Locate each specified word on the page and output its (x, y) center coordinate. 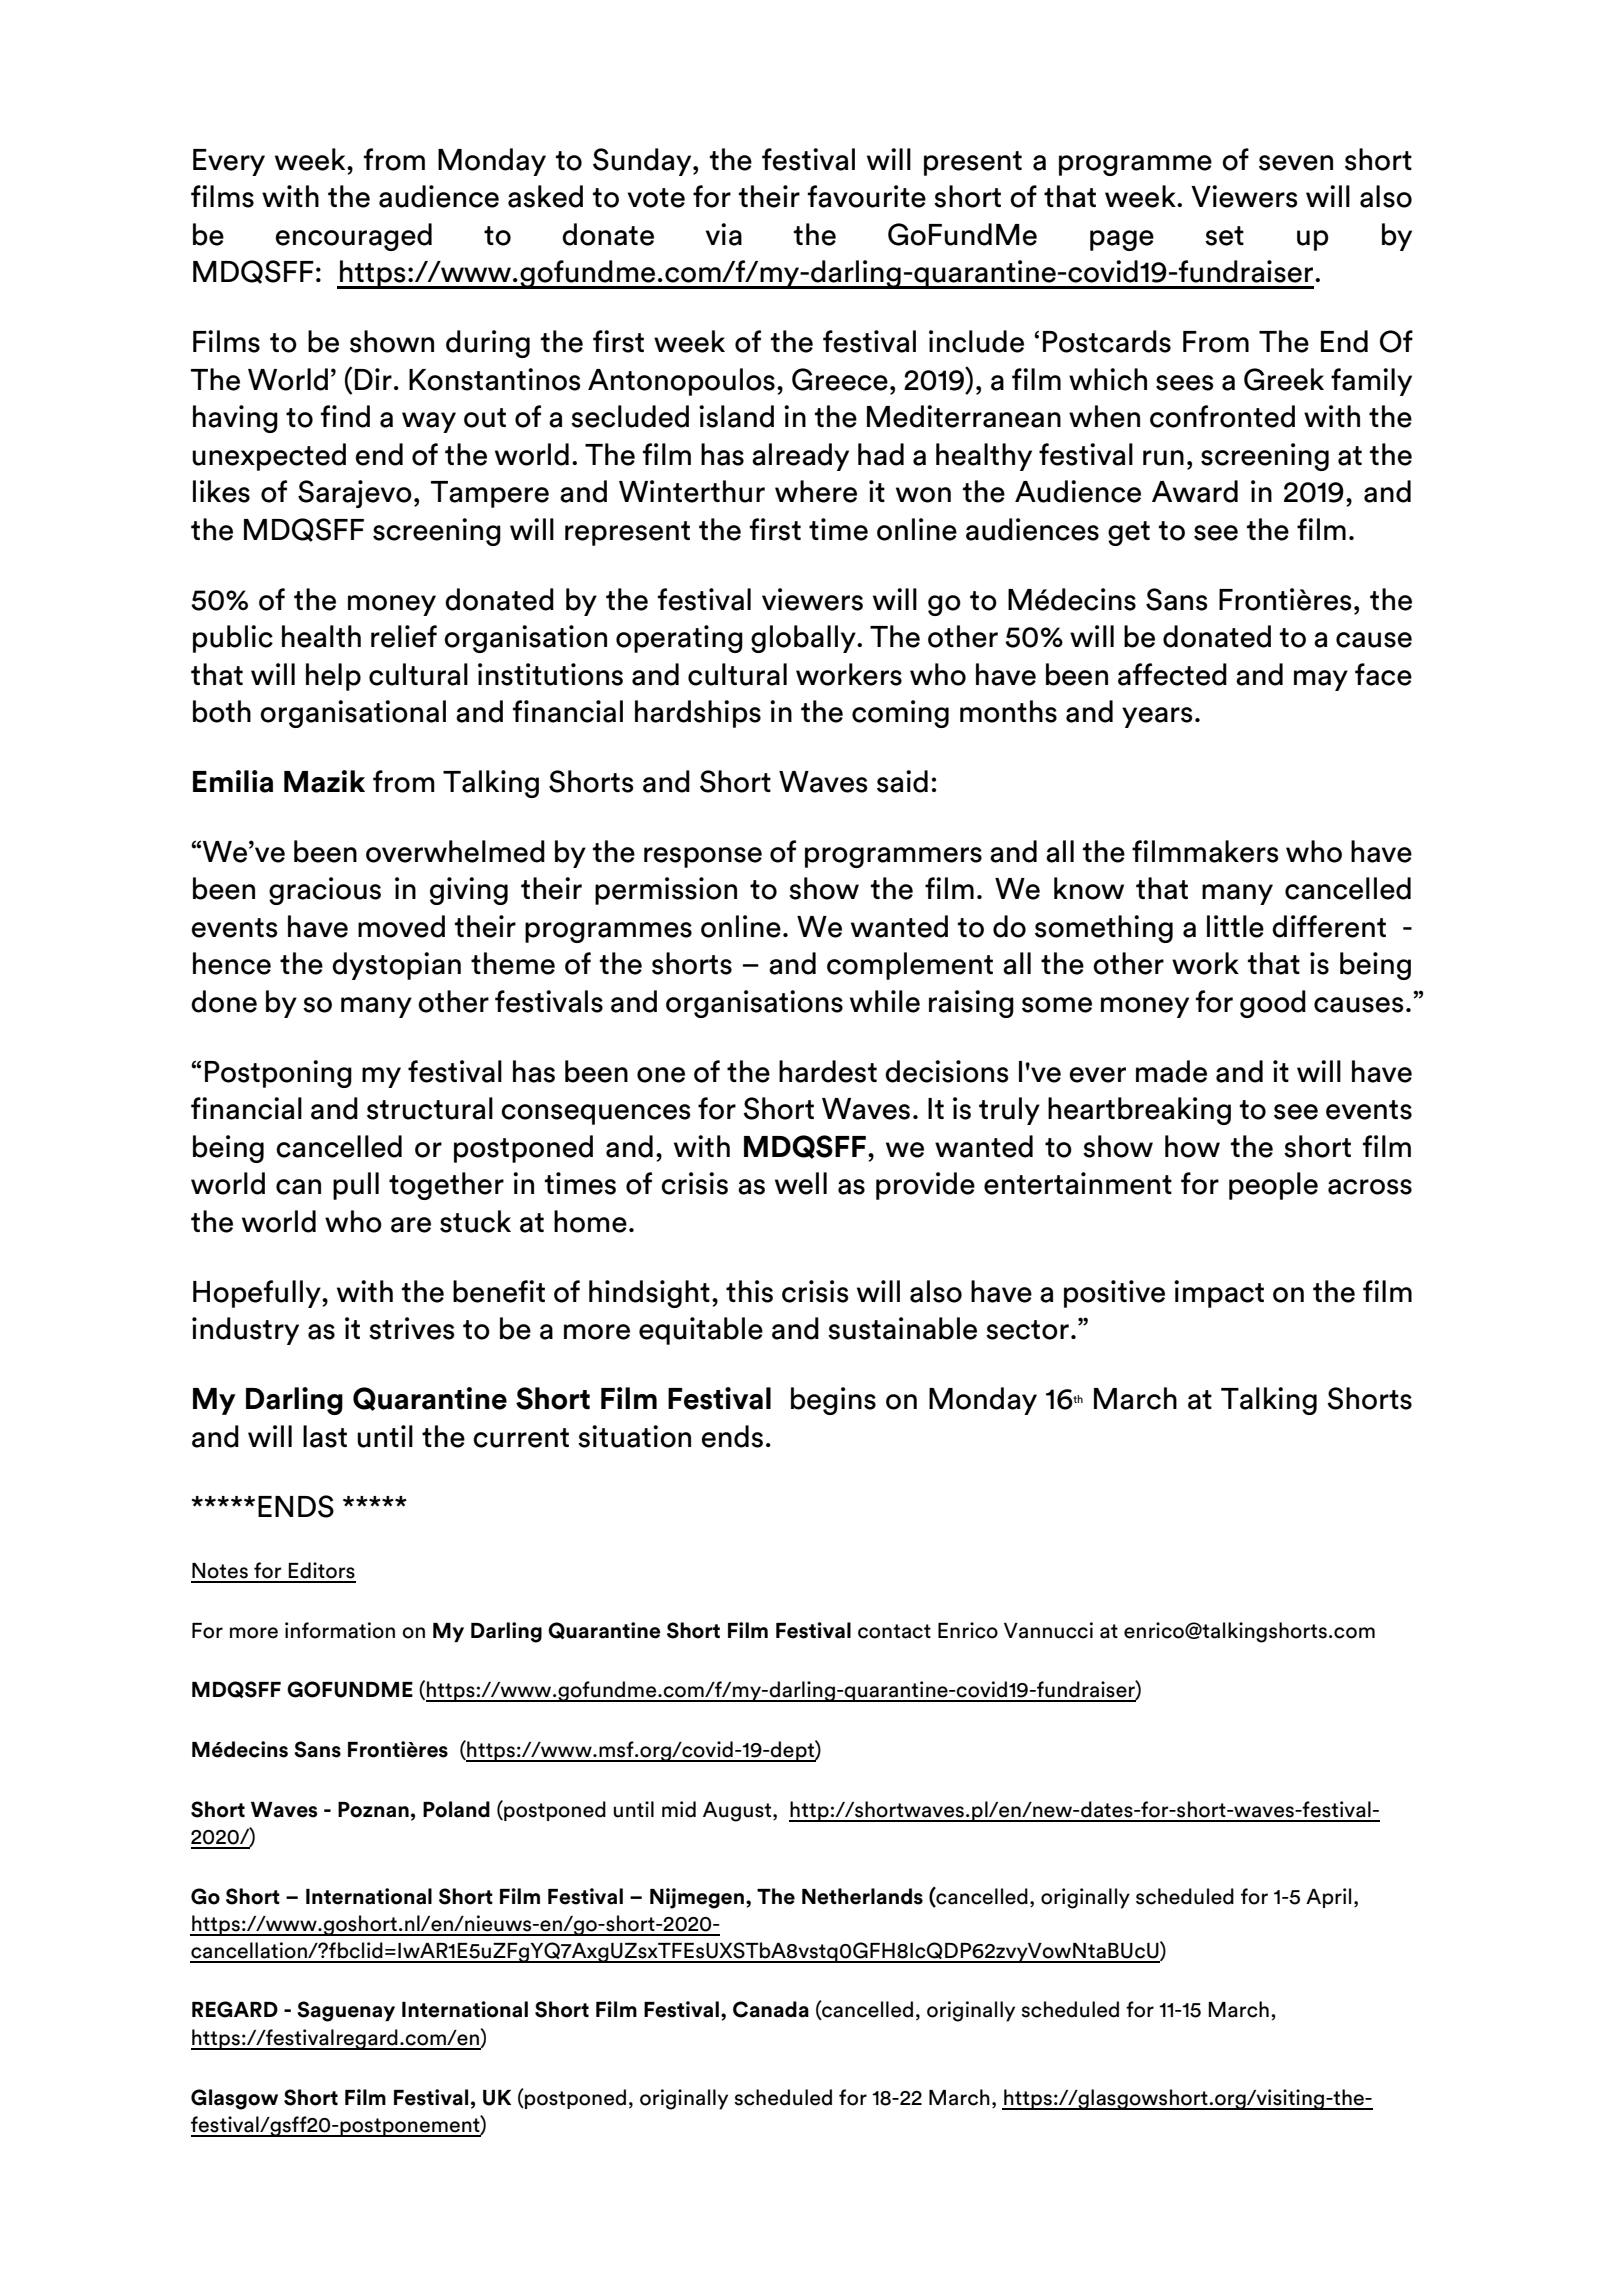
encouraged (353, 237)
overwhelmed (455, 851)
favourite (866, 196)
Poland (456, 1809)
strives (411, 1328)
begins (833, 1401)
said (902, 781)
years (1157, 717)
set (1224, 236)
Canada (771, 2009)
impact (1219, 1294)
